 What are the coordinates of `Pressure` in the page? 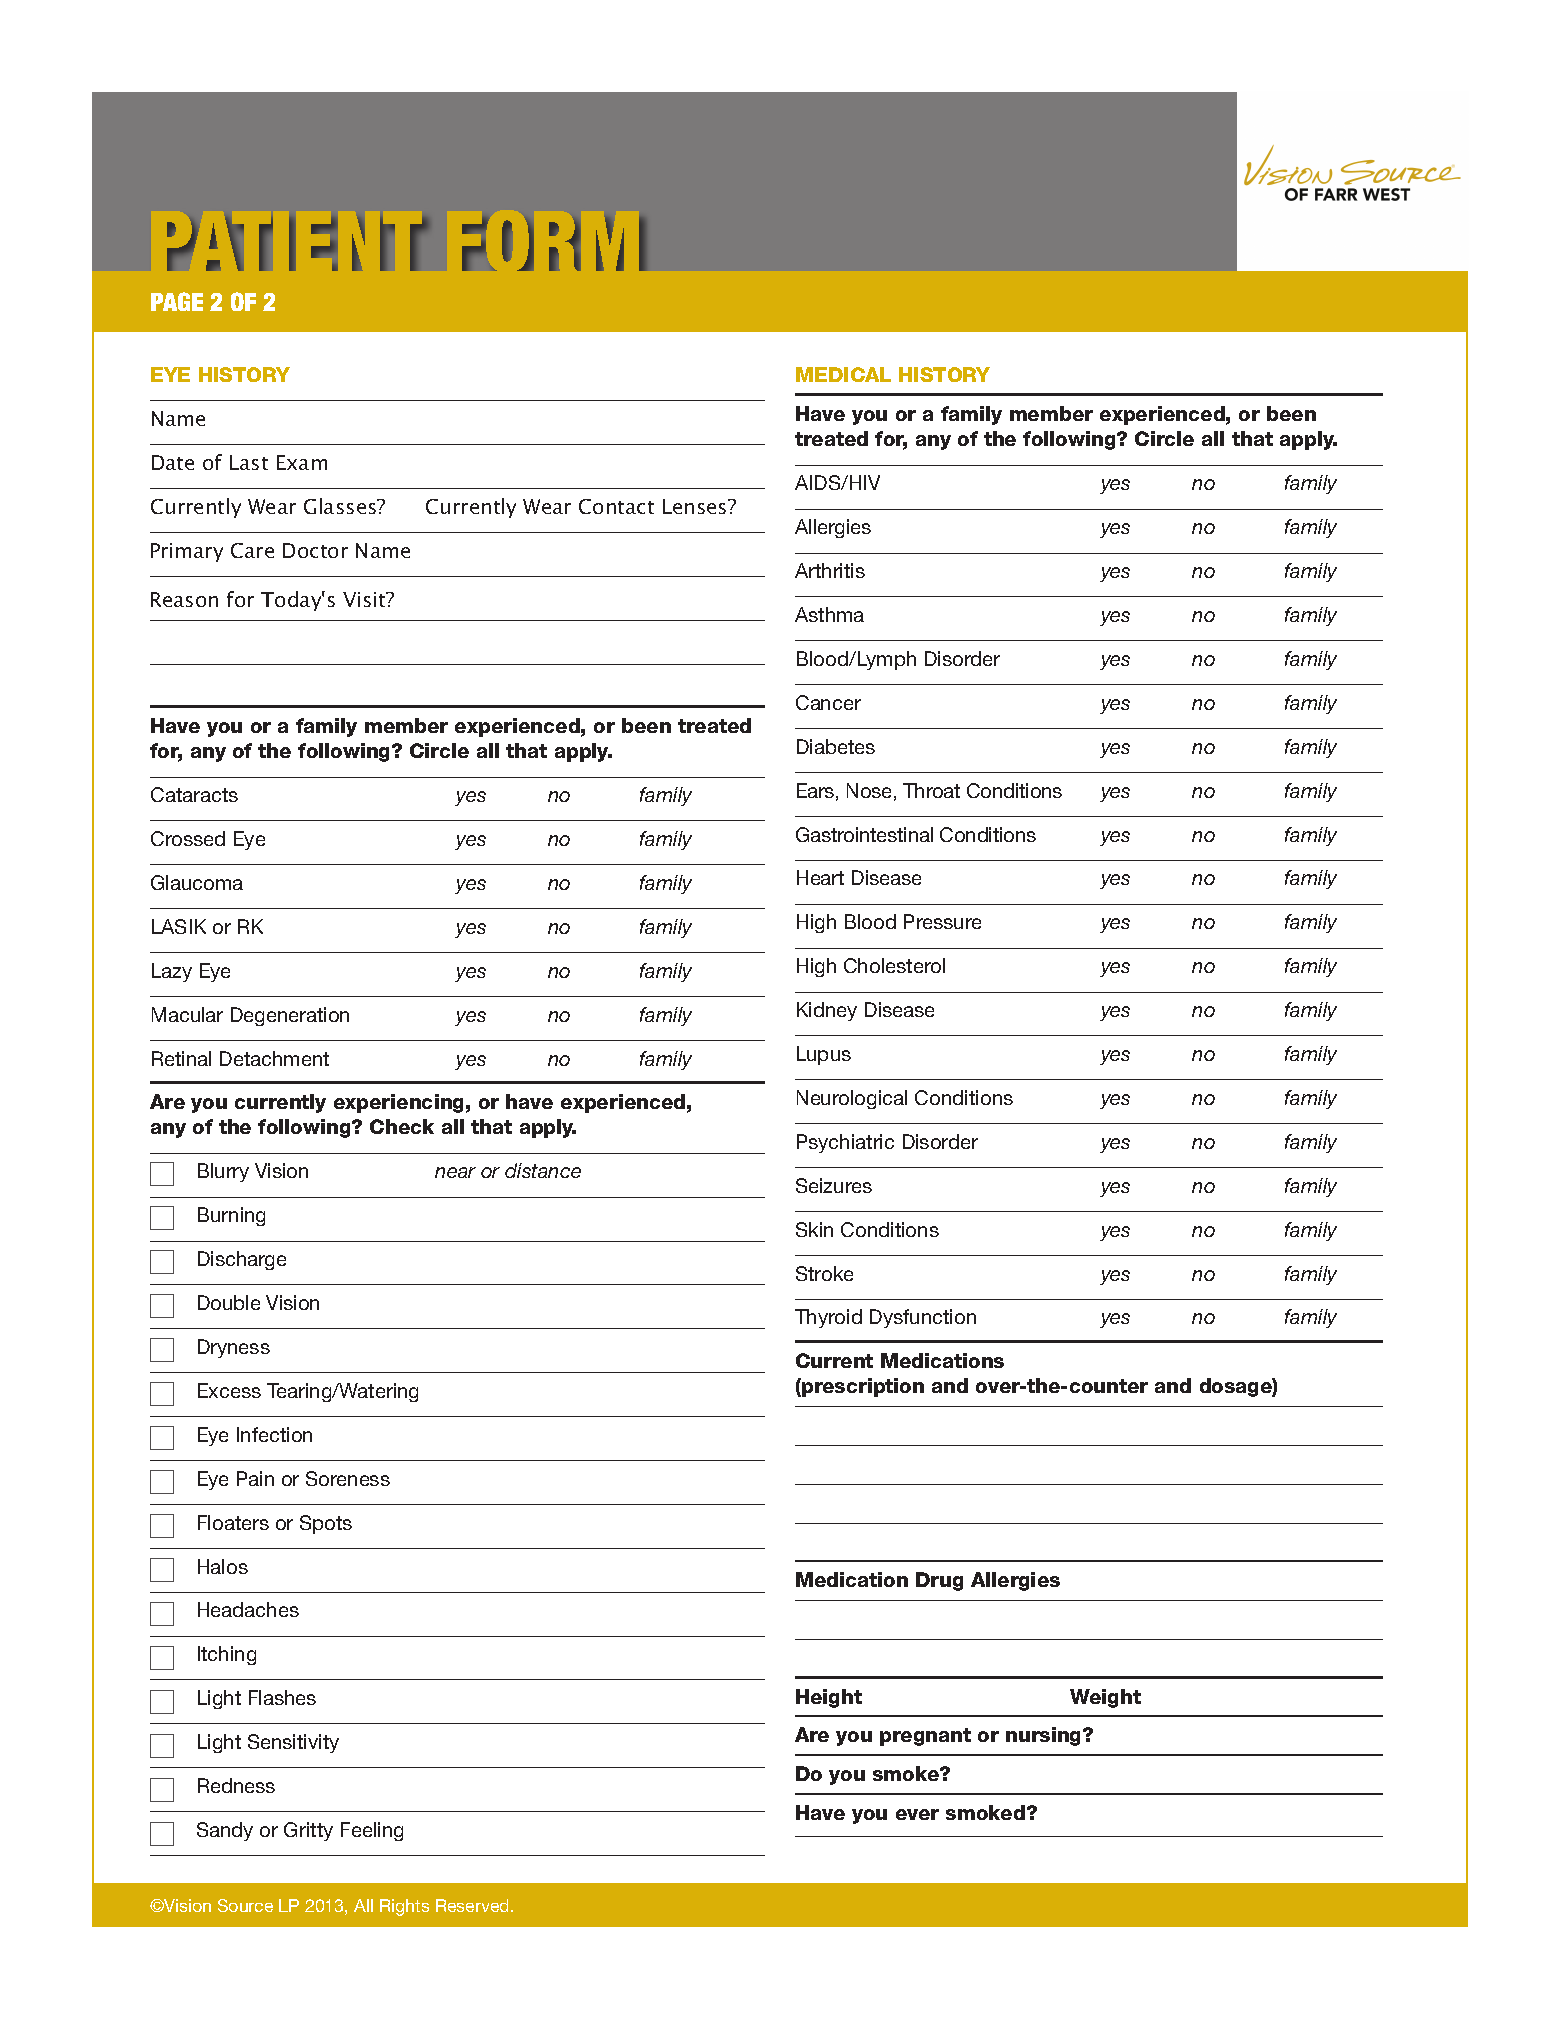 It's located at (942, 921).
